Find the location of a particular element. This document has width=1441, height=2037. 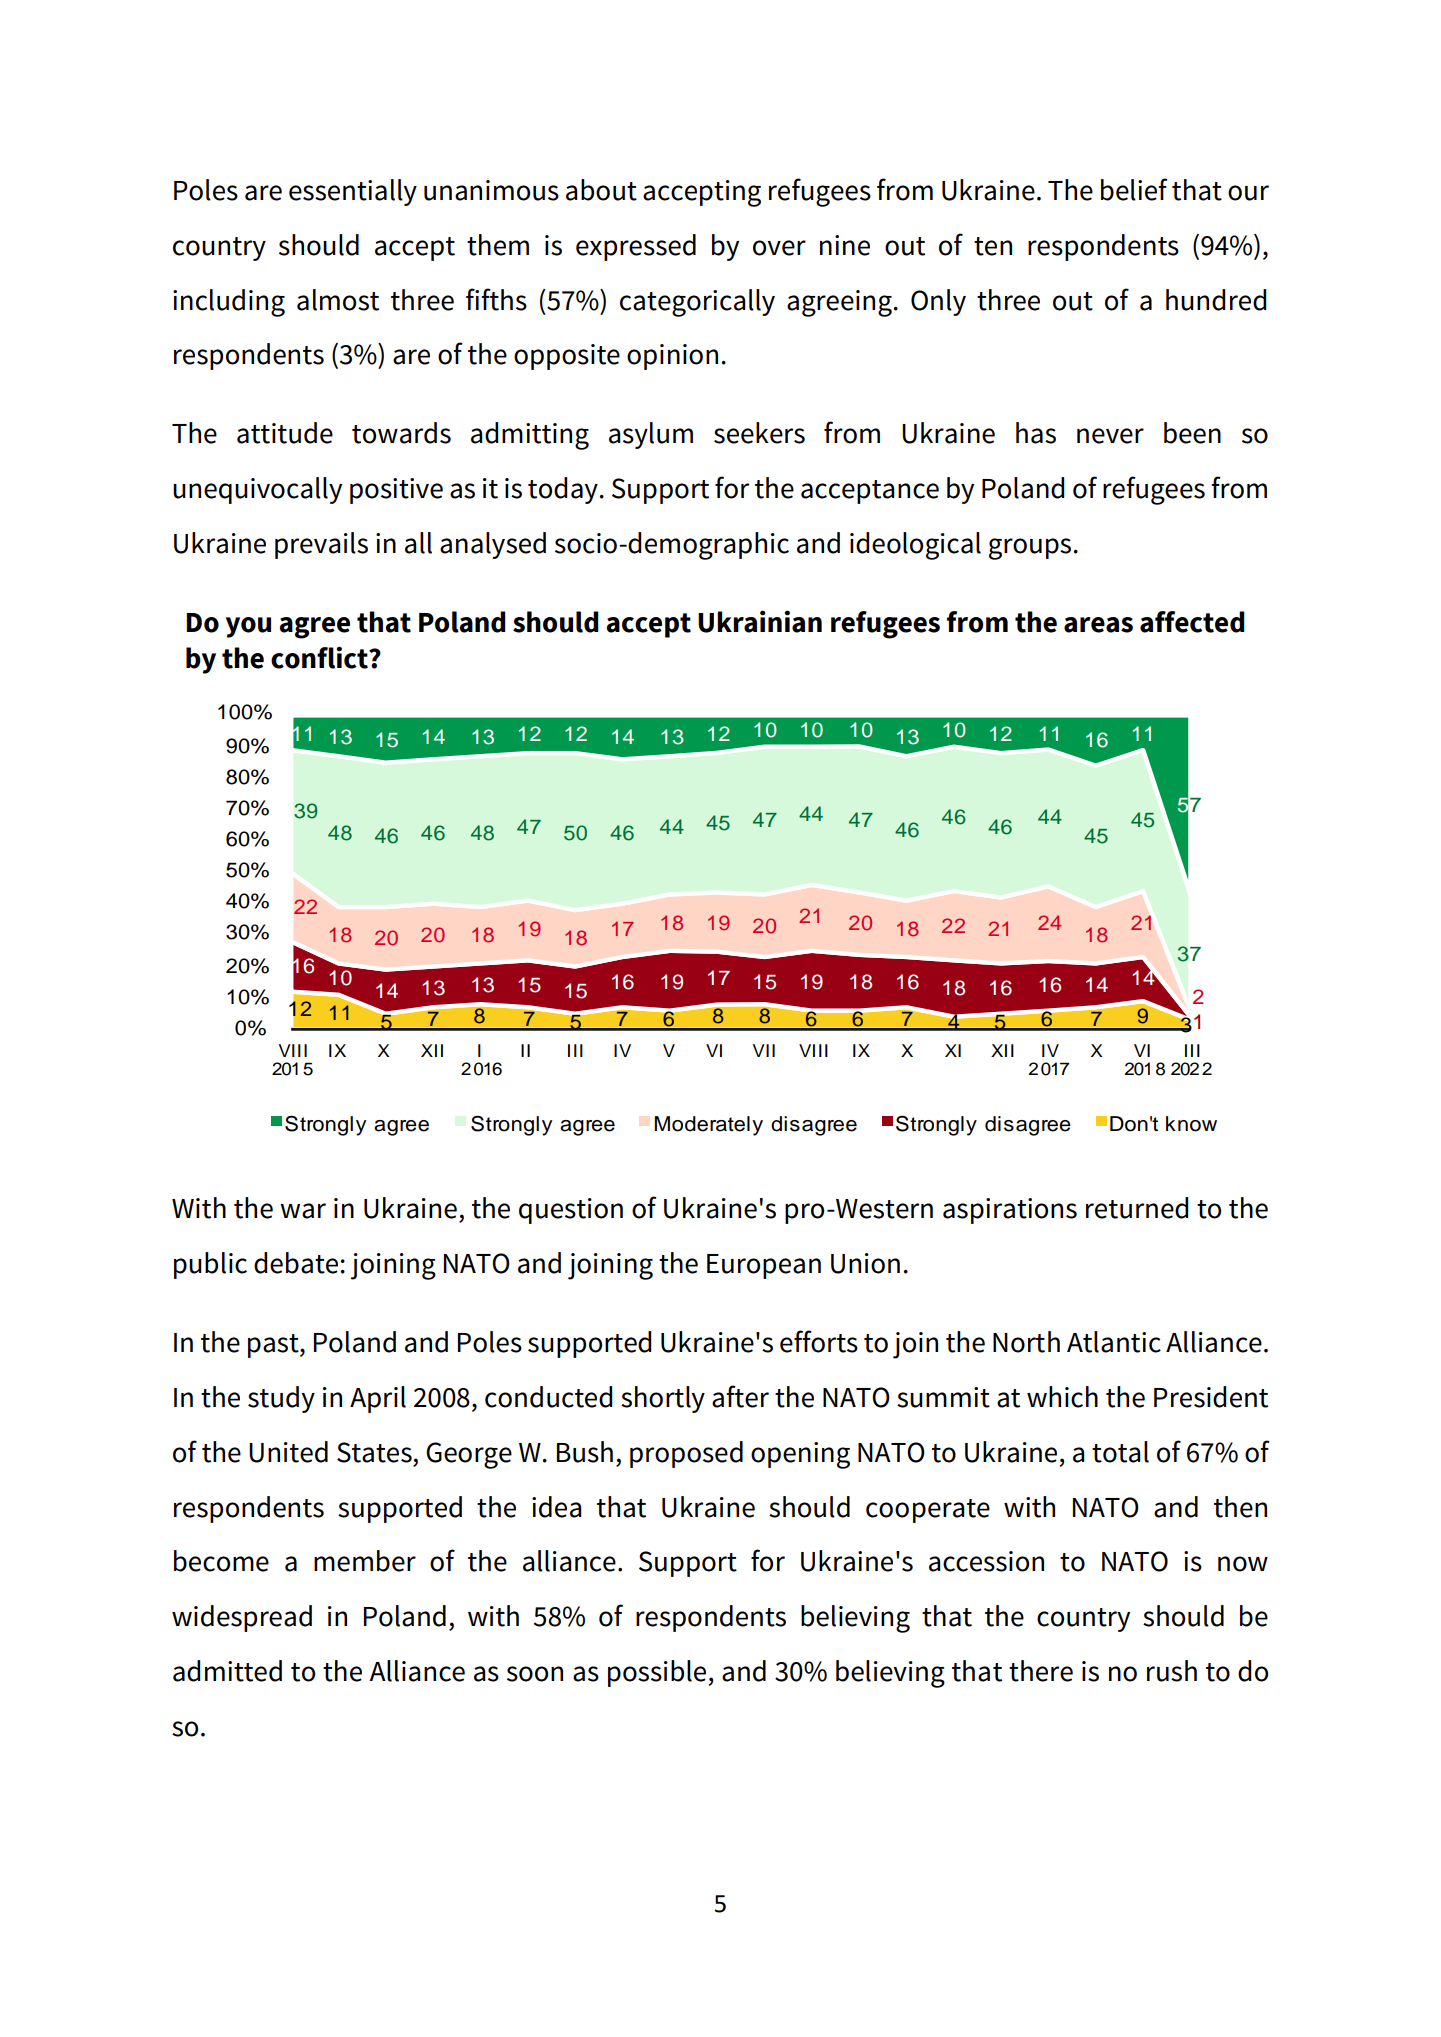

Ukrainian is located at coordinates (760, 621).
